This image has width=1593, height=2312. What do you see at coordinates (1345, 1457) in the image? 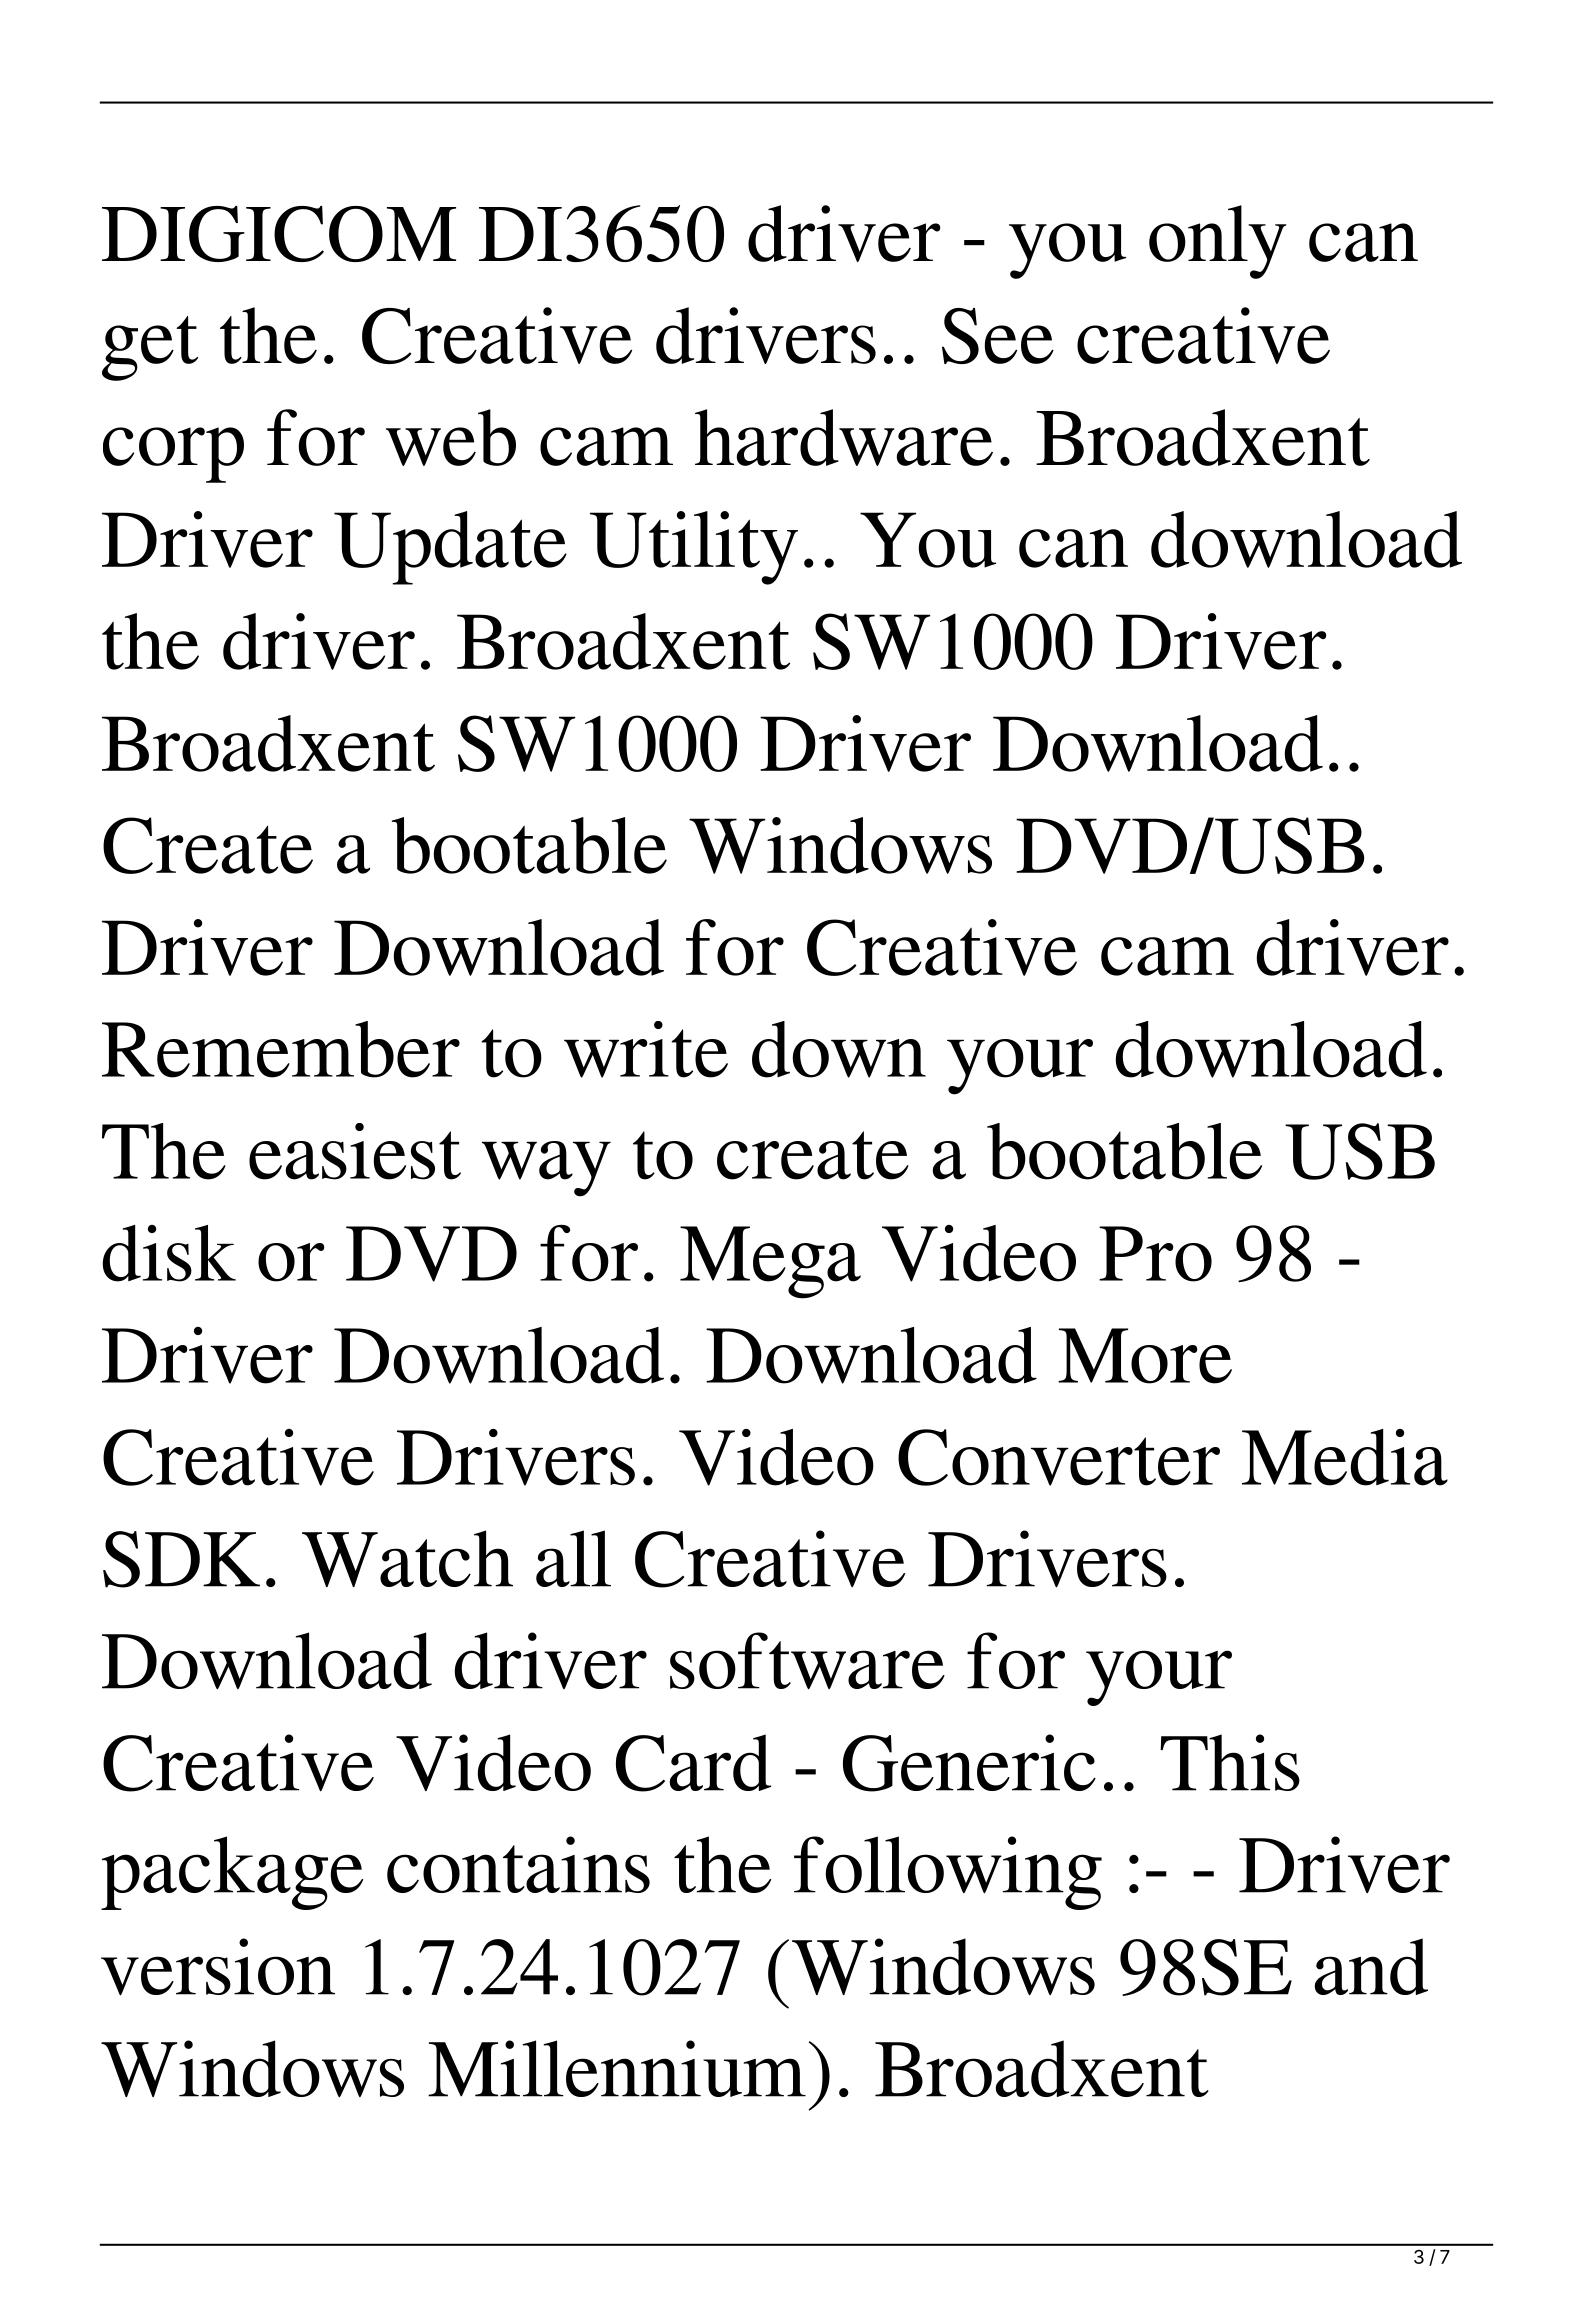
I see `Media` at bounding box center [1345, 1457].
